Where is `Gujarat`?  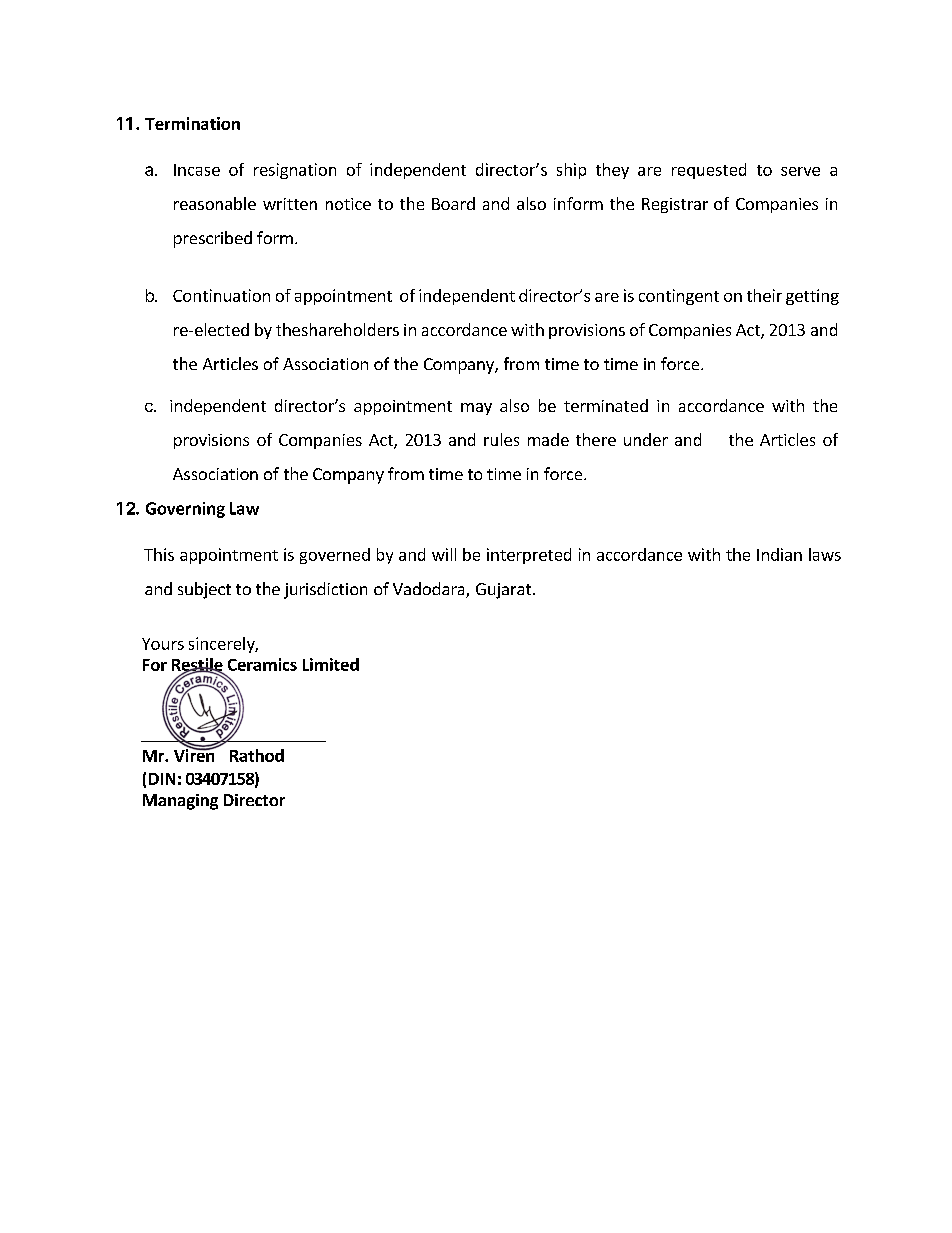 Gujarat is located at coordinates (505, 591).
